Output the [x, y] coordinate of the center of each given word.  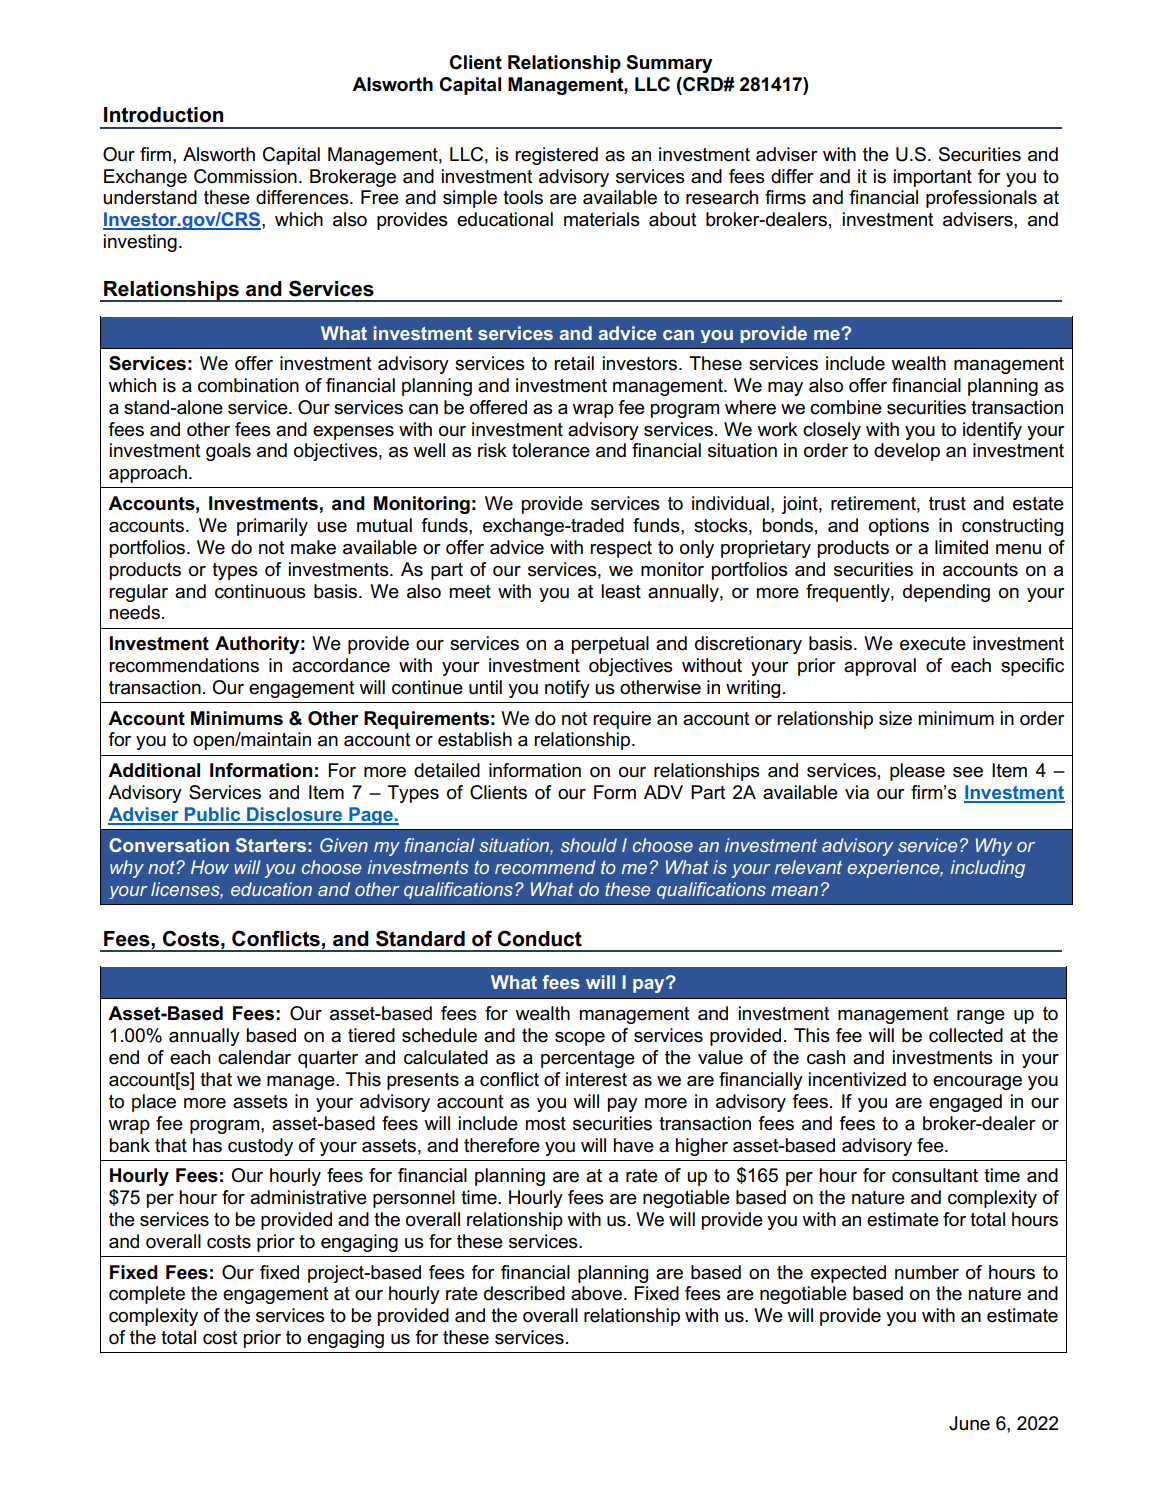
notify [567, 689]
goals [228, 452]
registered [556, 156]
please [917, 772]
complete [147, 1295]
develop [907, 452]
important [933, 178]
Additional [154, 770]
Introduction [163, 115]
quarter [328, 1059]
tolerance [551, 450]
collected [966, 1035]
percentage [588, 1059]
